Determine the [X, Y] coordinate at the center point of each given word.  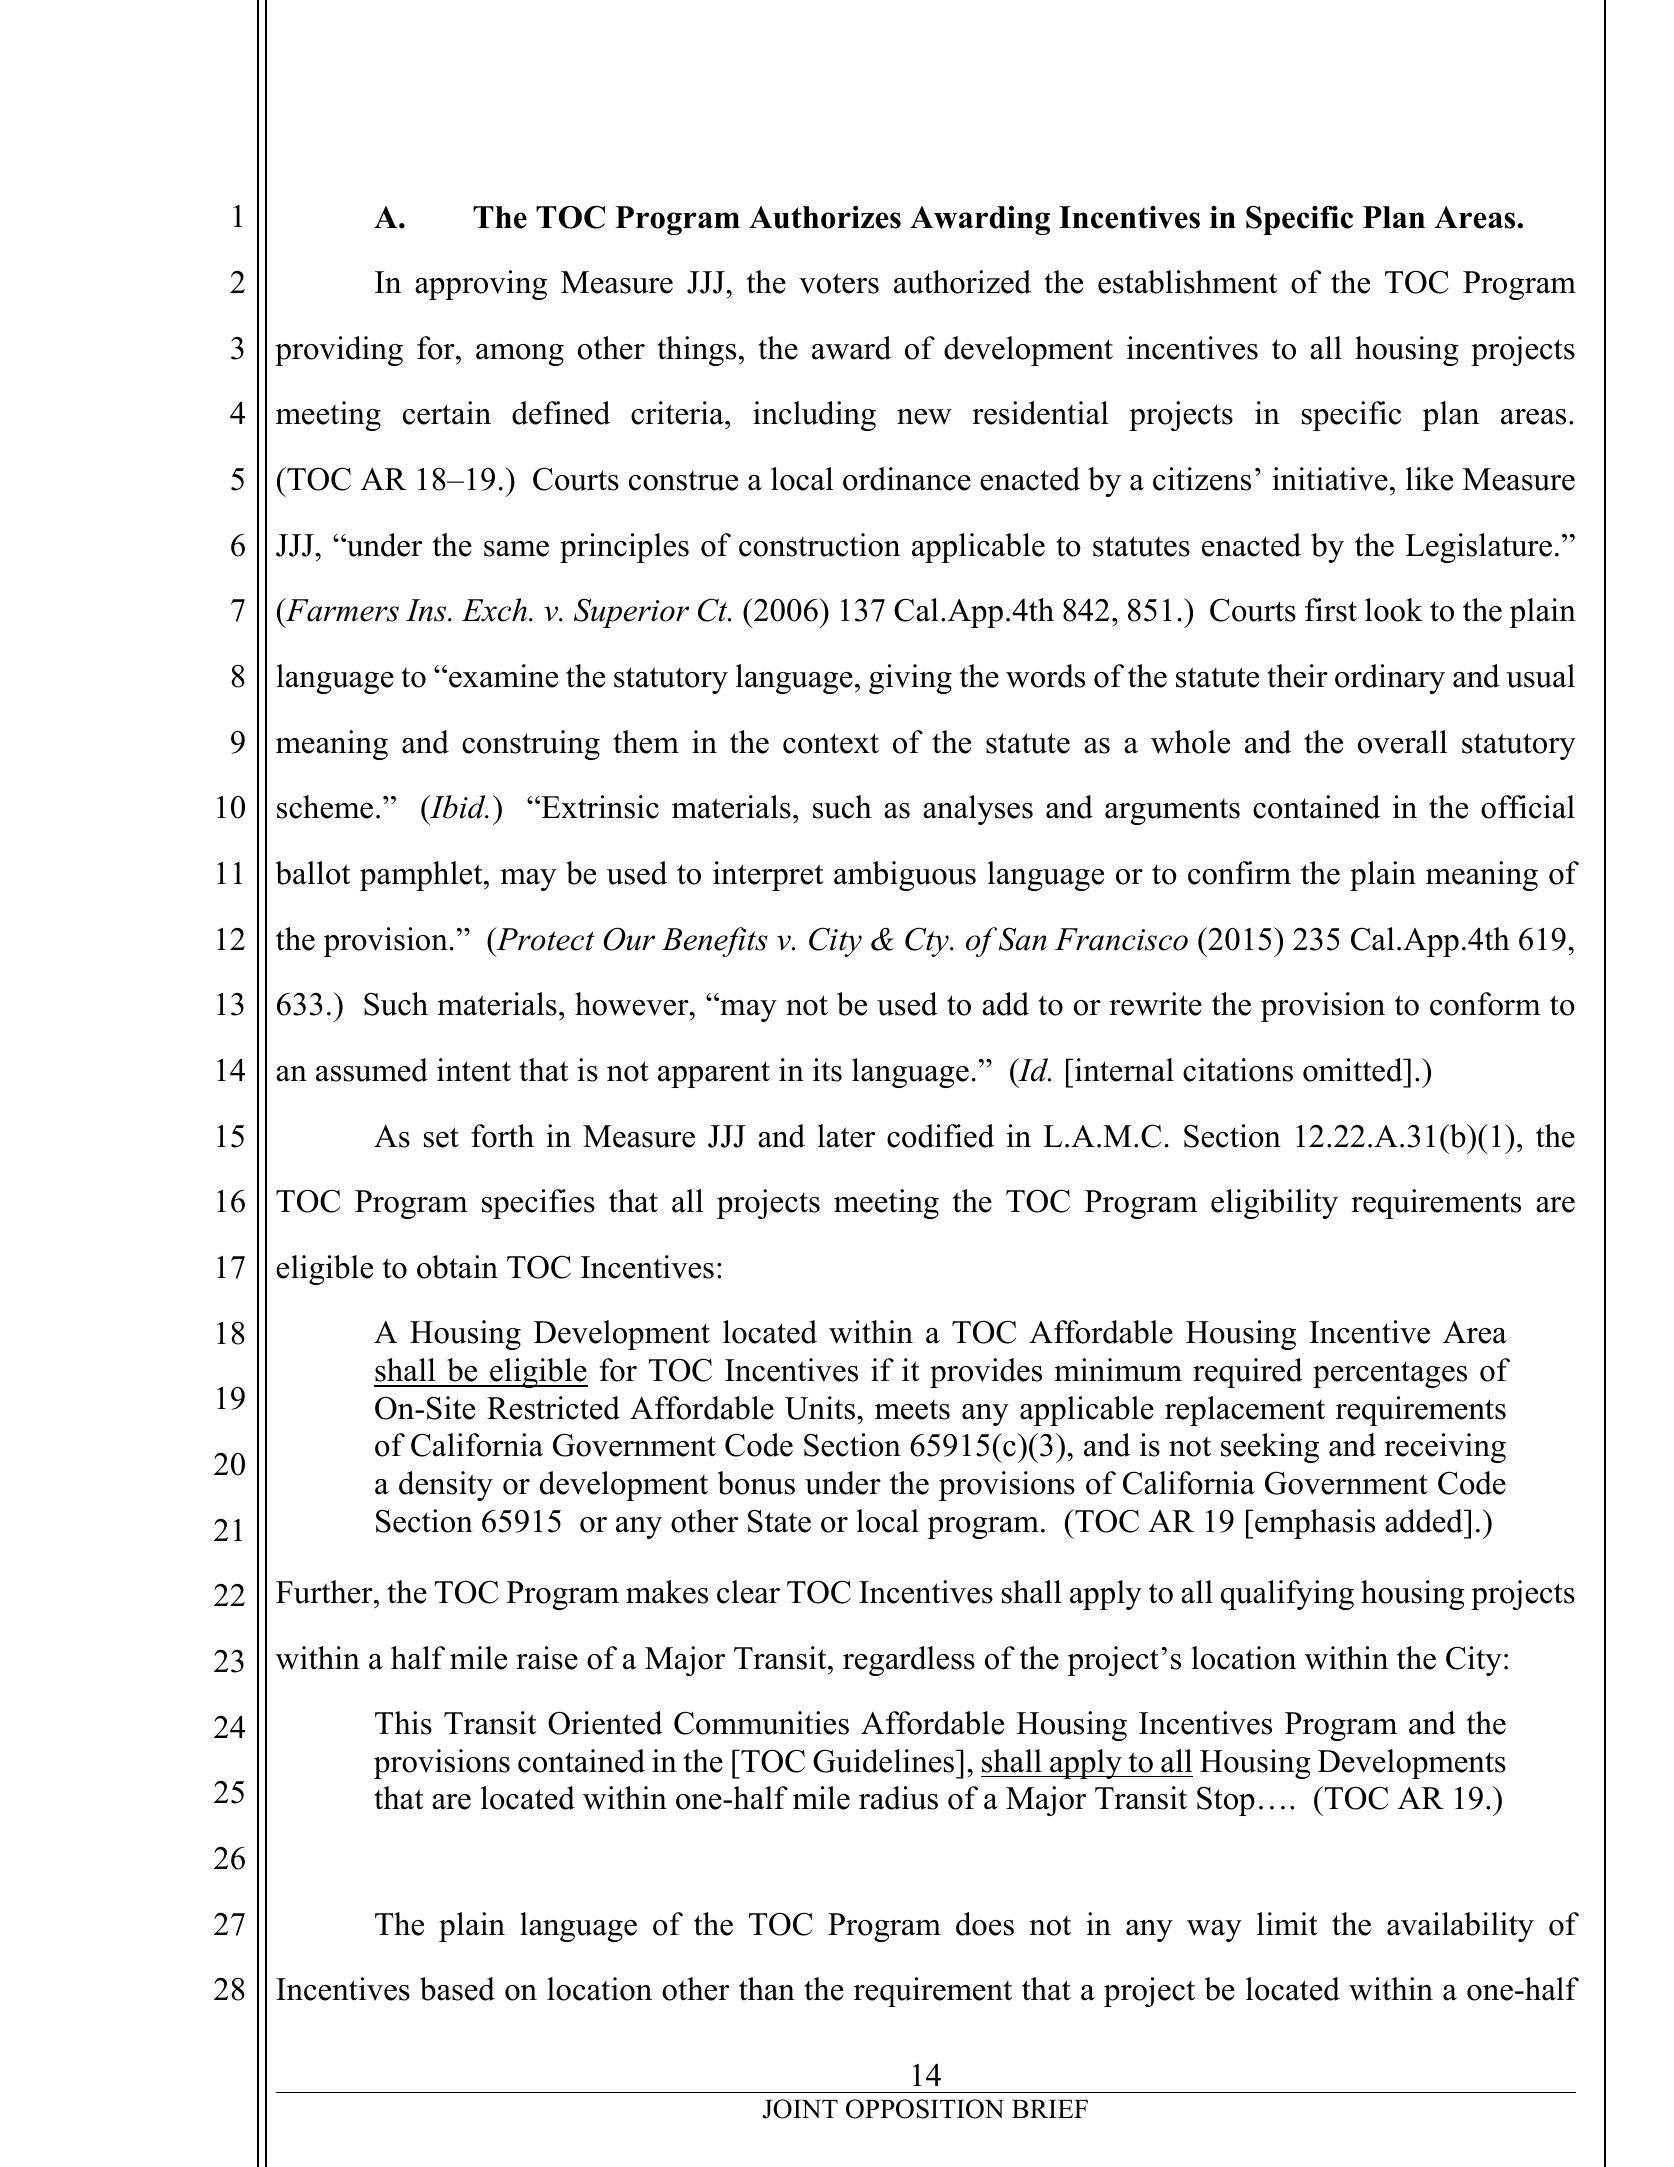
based [457, 1989]
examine [503, 676]
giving [910, 679]
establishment [1187, 282]
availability [1460, 1927]
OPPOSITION [925, 2109]
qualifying [1287, 1595]
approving [481, 285]
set [441, 1137]
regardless [909, 1661]
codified [940, 1136]
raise [547, 1658]
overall [1402, 742]
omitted [1354, 1070]
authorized [962, 282]
